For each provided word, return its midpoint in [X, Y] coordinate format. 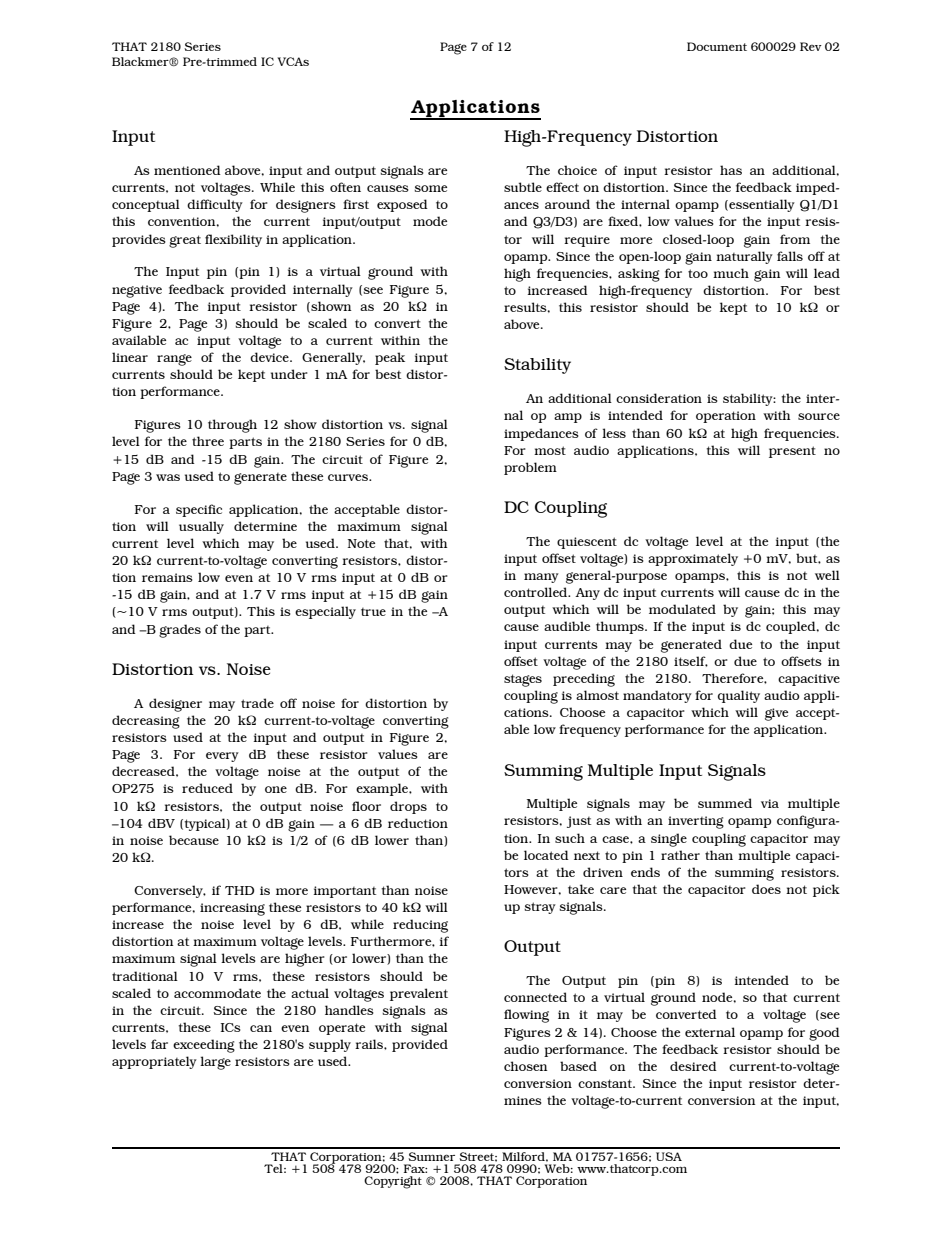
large [215, 1063]
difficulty [215, 205]
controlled [537, 592]
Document [717, 46]
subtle [523, 187]
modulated [682, 609]
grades [180, 631]
